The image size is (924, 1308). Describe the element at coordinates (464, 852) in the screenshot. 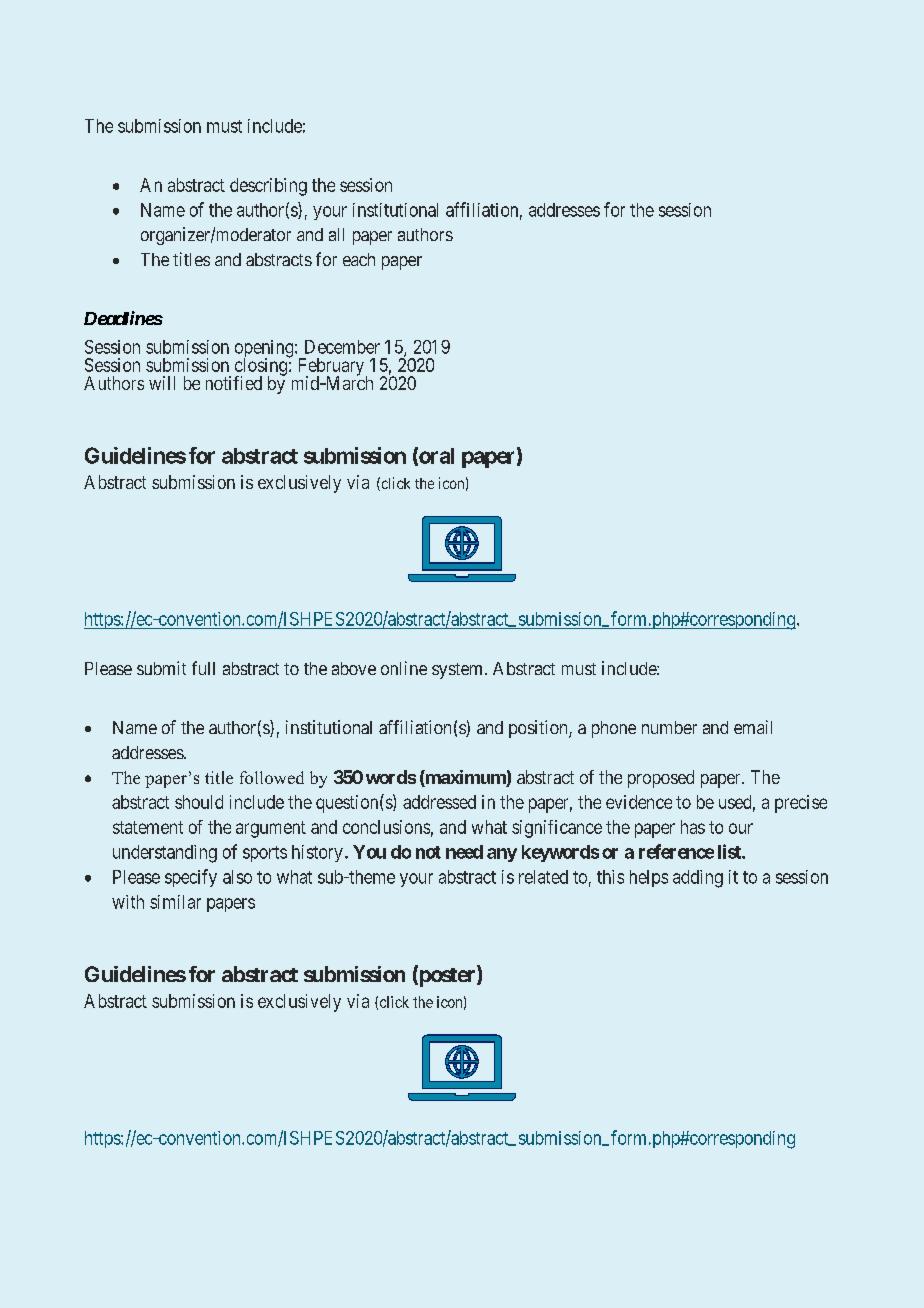

I see `need` at that location.
